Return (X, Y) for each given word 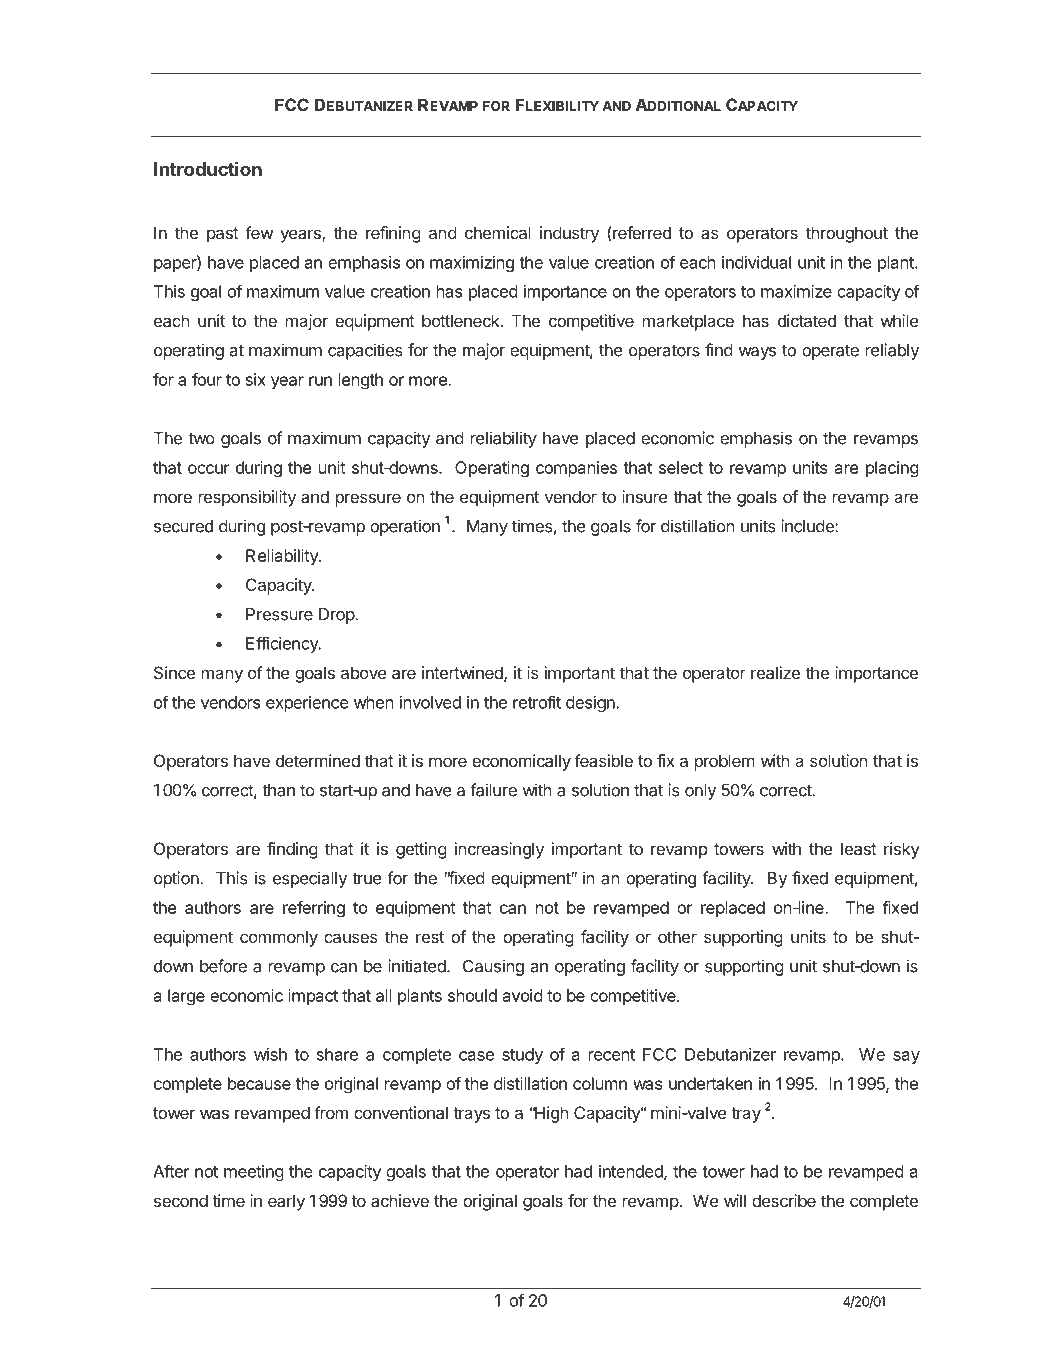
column (600, 1083)
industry (569, 234)
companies (576, 469)
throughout (847, 234)
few (259, 232)
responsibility (247, 498)
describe (784, 1200)
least (859, 848)
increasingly (499, 850)
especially (310, 879)
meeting (254, 1173)
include (808, 526)
